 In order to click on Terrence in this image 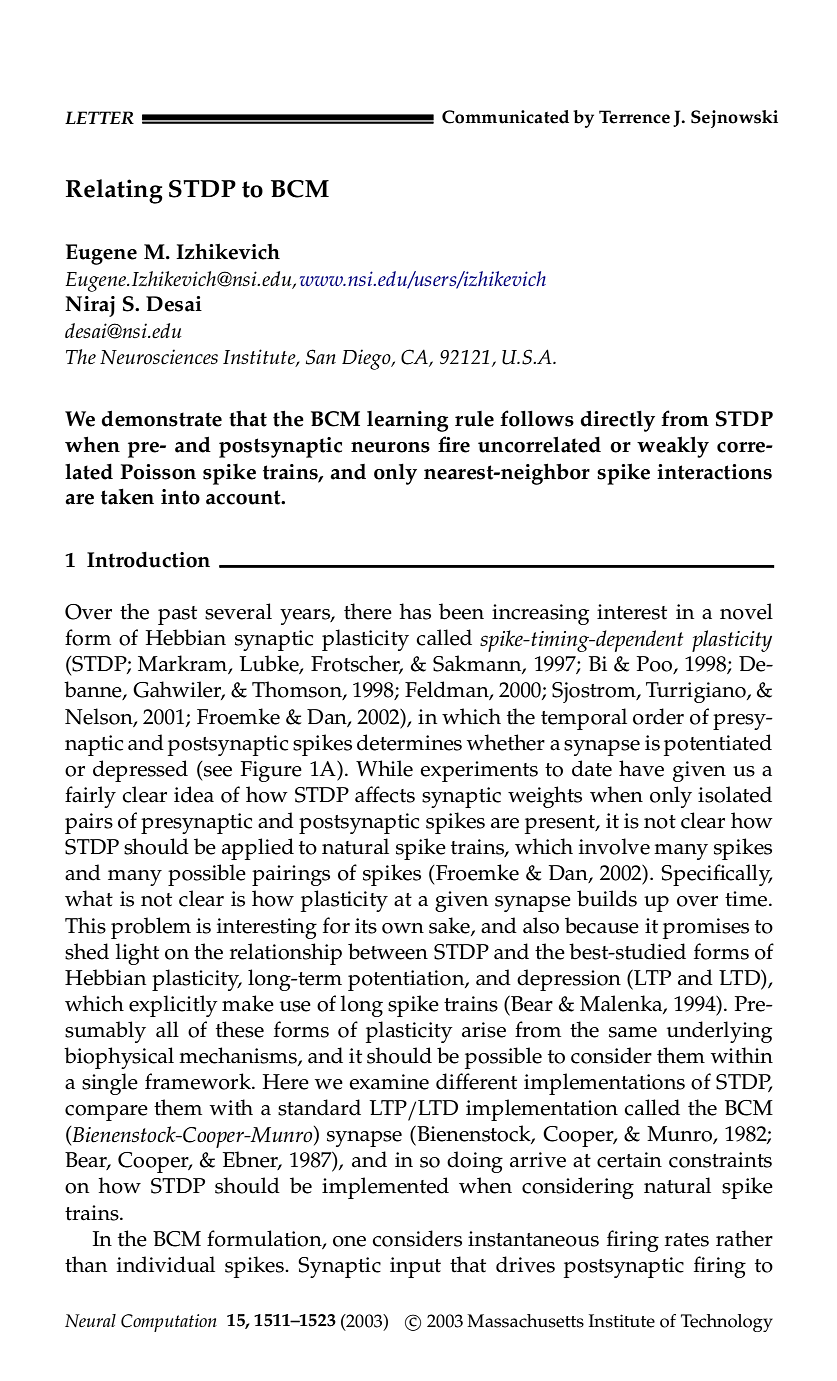, I will do `click(634, 117)`.
